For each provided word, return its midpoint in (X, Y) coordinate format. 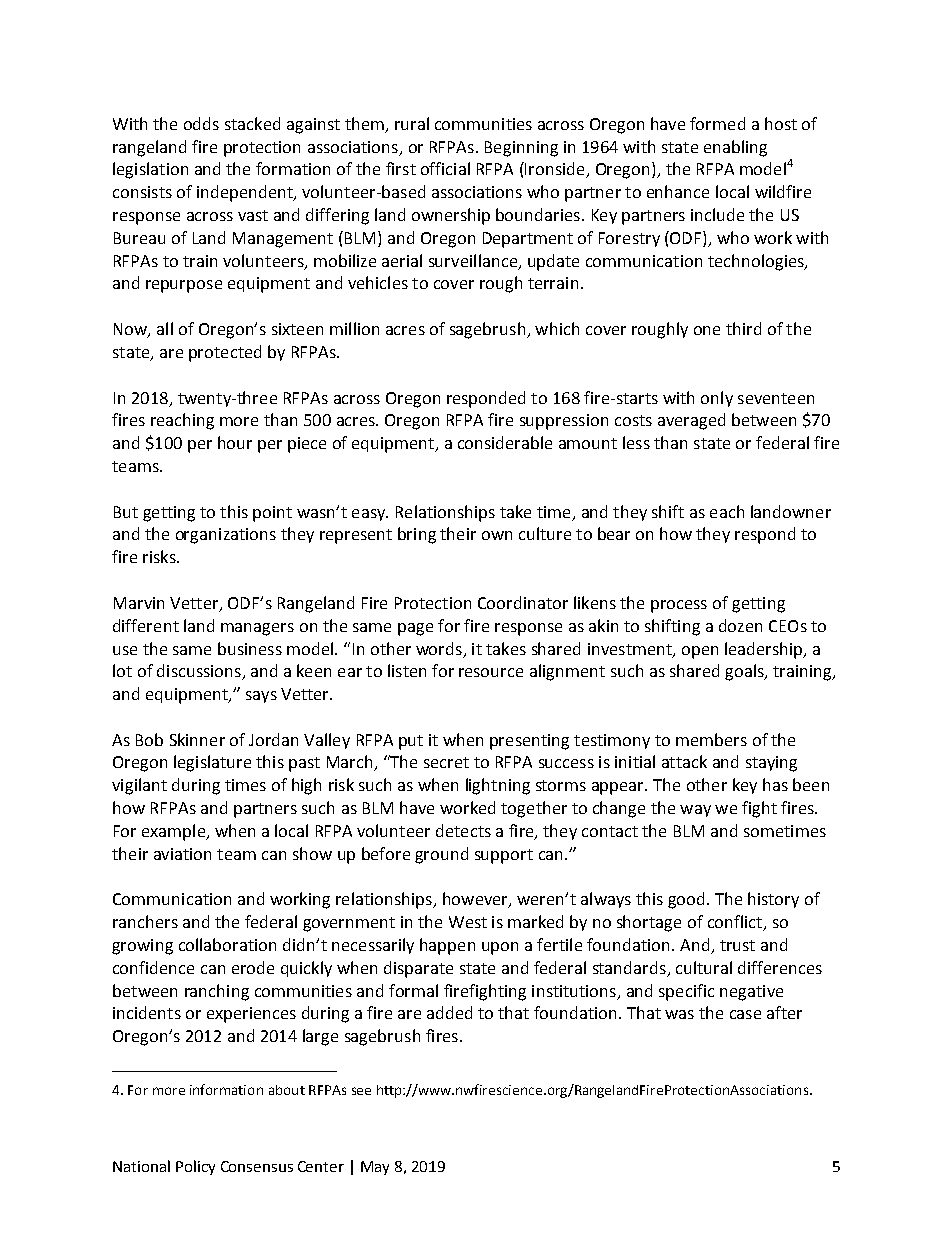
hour (235, 442)
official (445, 168)
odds (201, 123)
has (775, 784)
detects (463, 830)
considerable (505, 442)
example (174, 832)
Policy (195, 1167)
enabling (735, 148)
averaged (691, 421)
